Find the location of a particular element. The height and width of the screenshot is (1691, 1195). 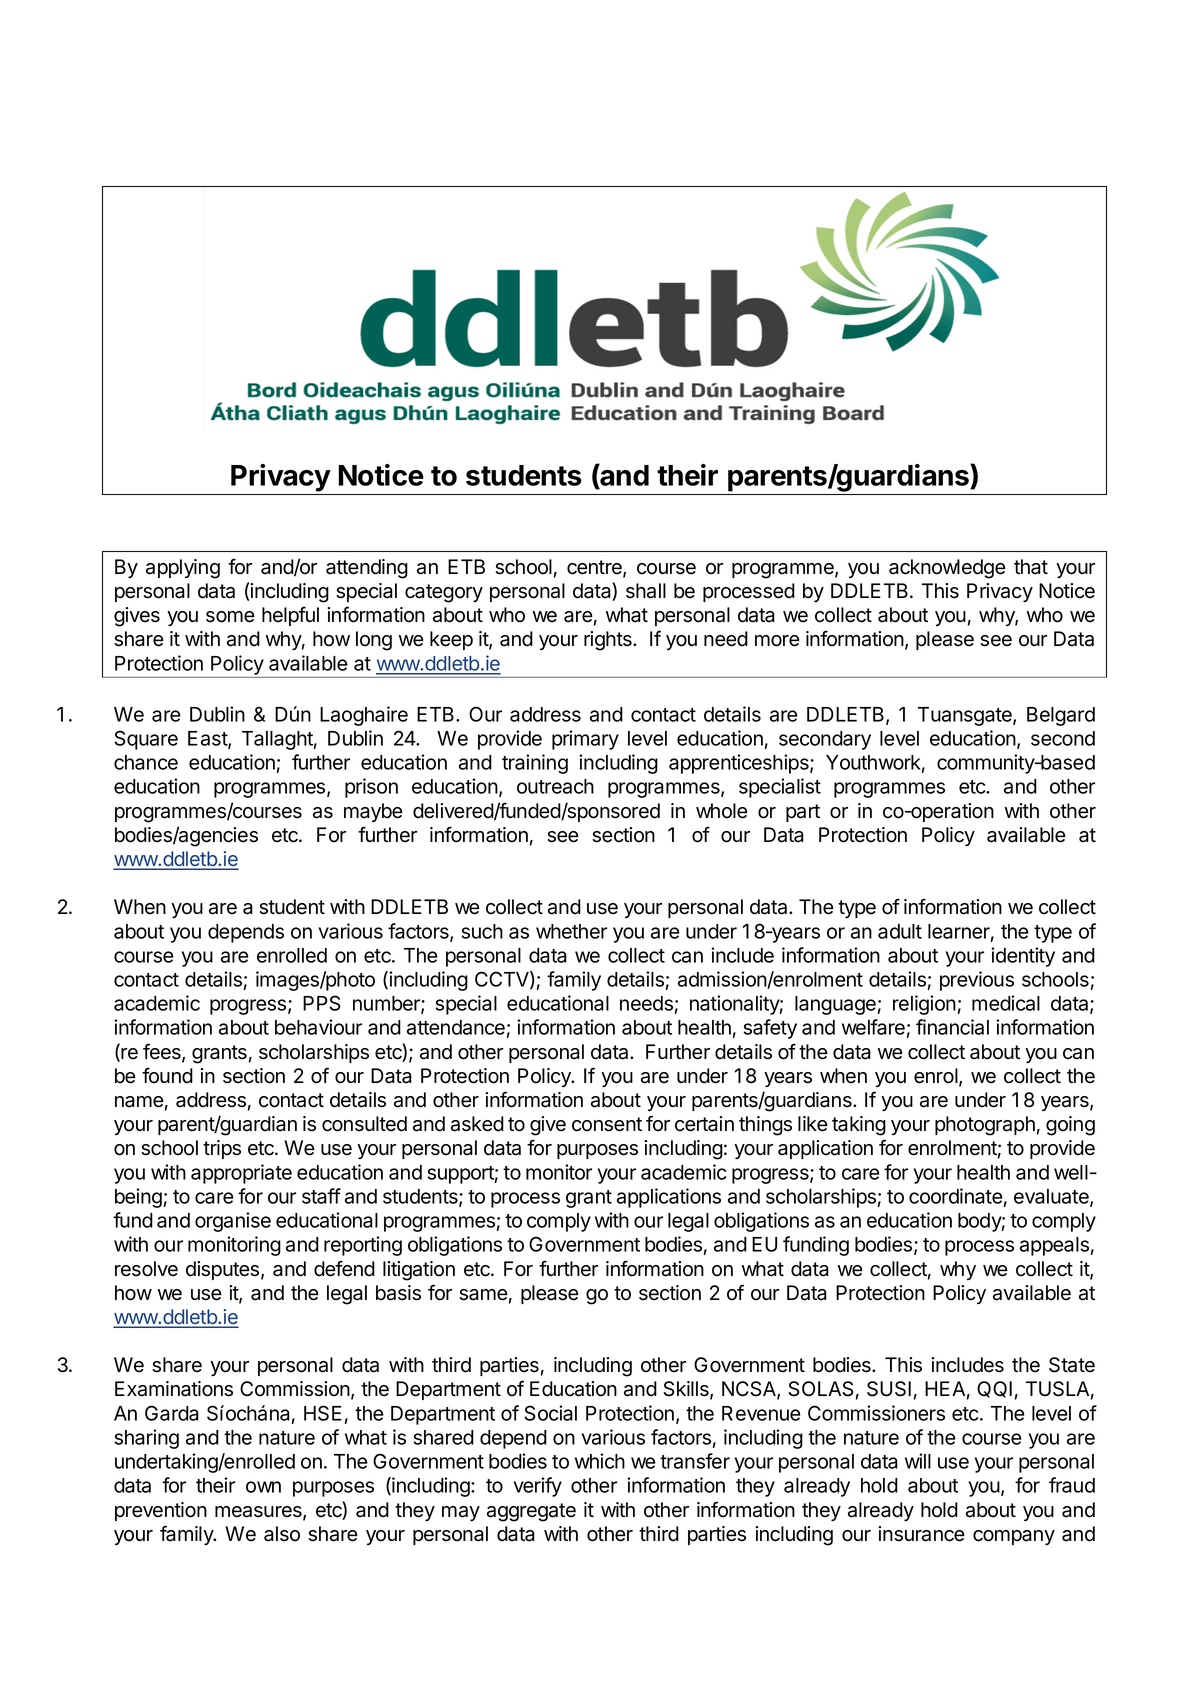

consent is located at coordinates (607, 1124).
